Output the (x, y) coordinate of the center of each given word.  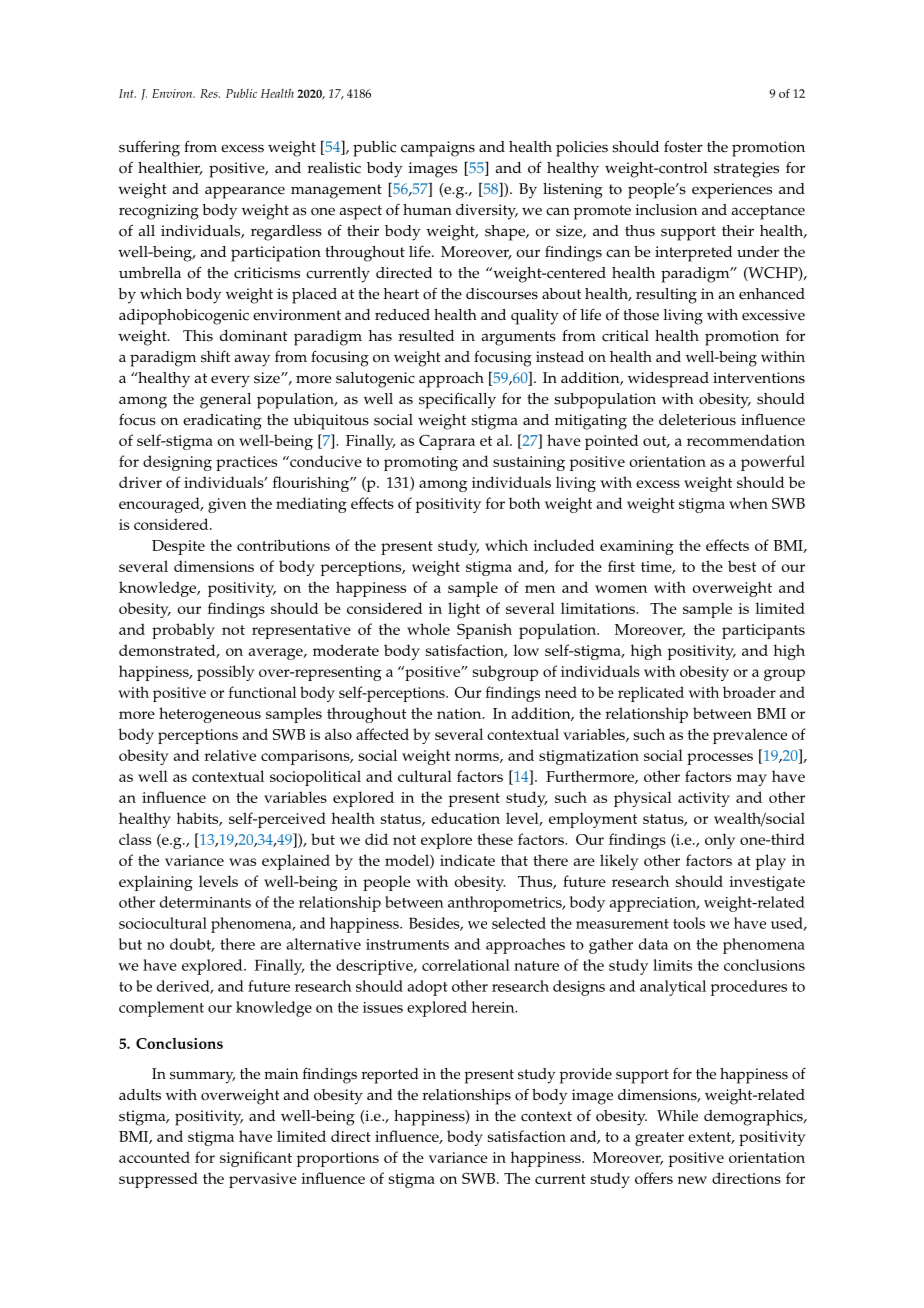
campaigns (438, 149)
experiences (732, 191)
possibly (225, 673)
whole (428, 629)
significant (256, 1159)
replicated (651, 694)
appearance (245, 192)
